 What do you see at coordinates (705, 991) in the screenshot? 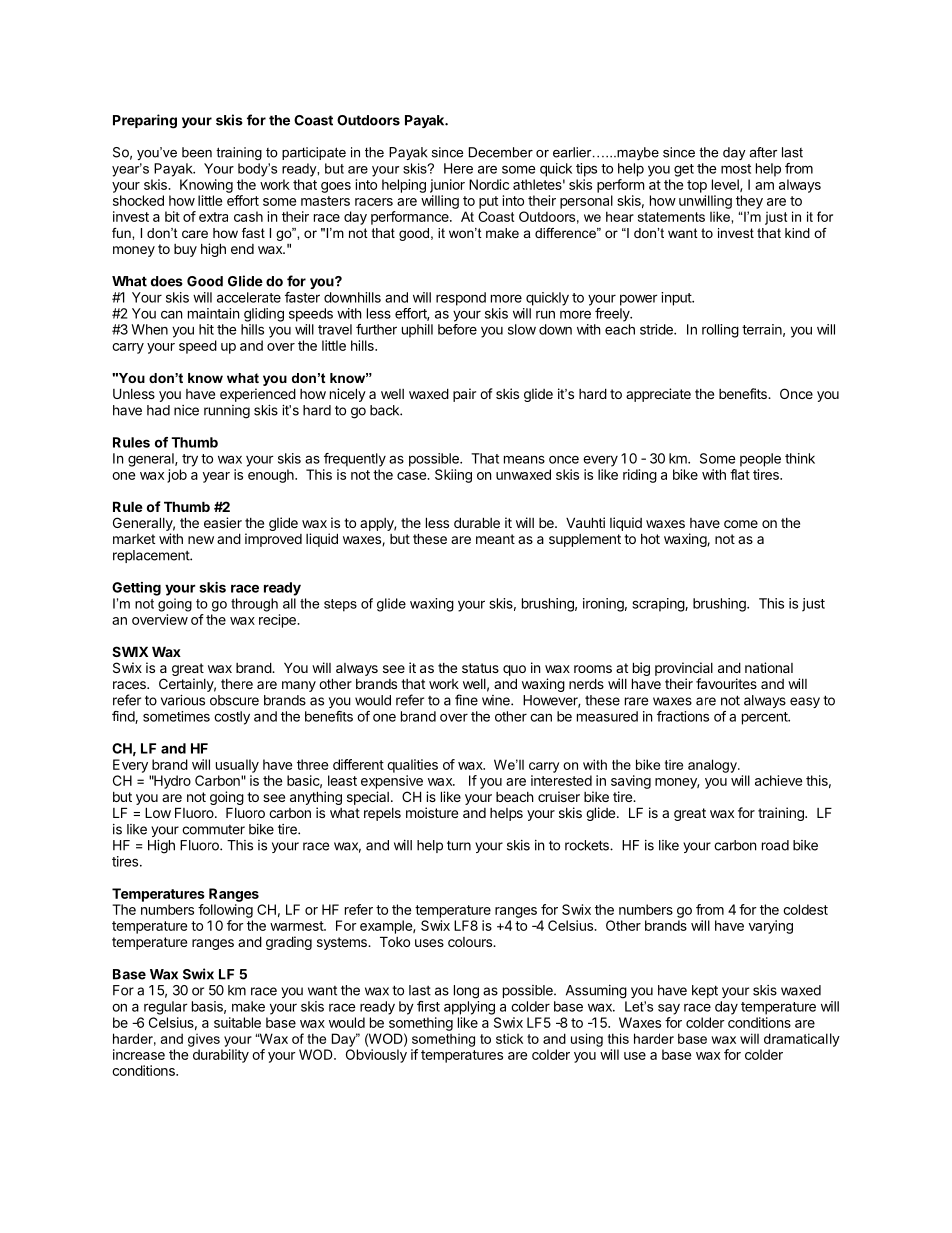
I see `kept` at bounding box center [705, 991].
